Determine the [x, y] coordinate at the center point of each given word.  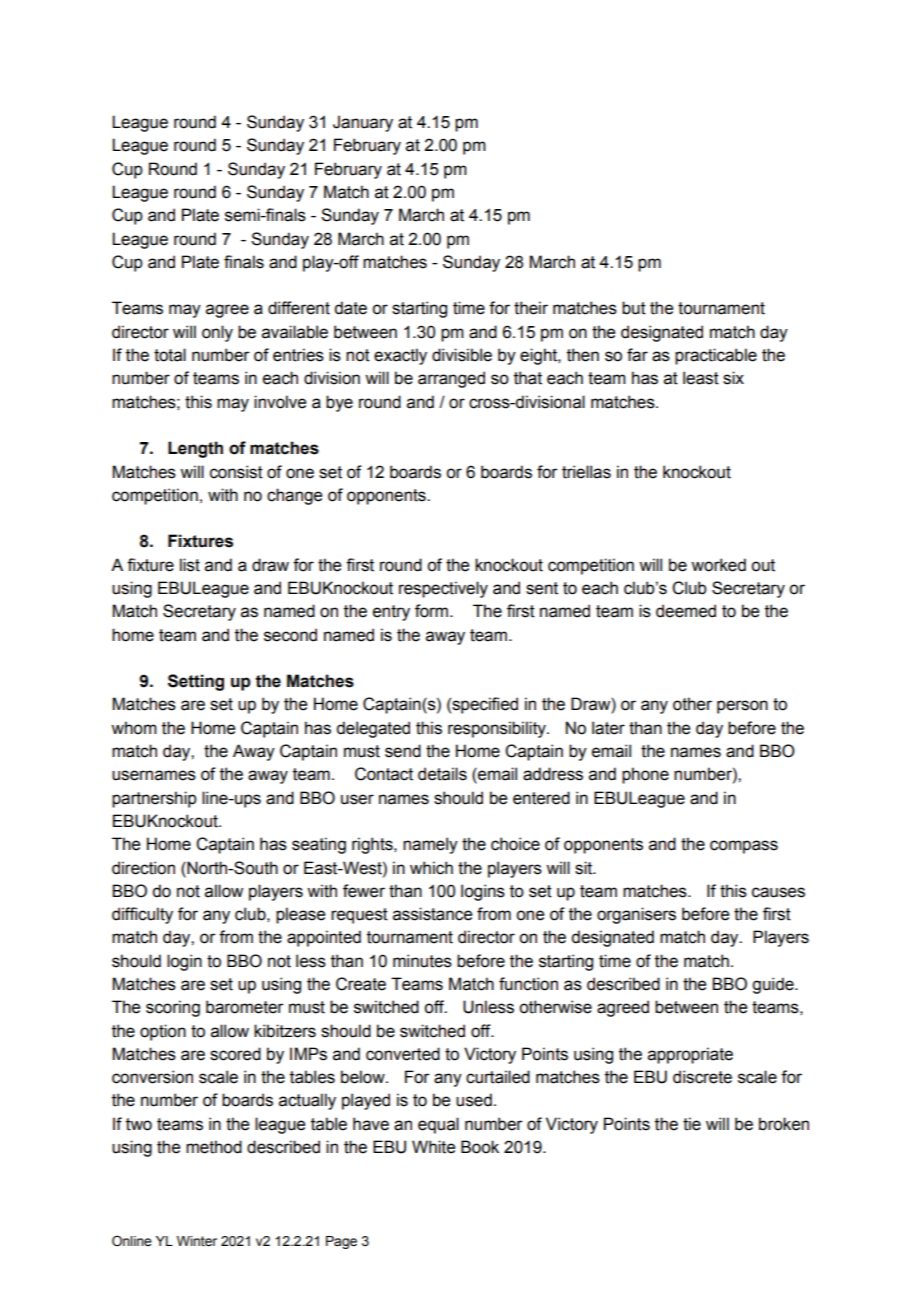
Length [195, 449]
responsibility [498, 729]
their [531, 308]
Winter [197, 1241]
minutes [422, 961]
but [634, 308]
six [733, 378]
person [742, 707]
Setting [196, 682]
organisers [636, 915]
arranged [451, 379]
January [363, 123]
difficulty [142, 915]
